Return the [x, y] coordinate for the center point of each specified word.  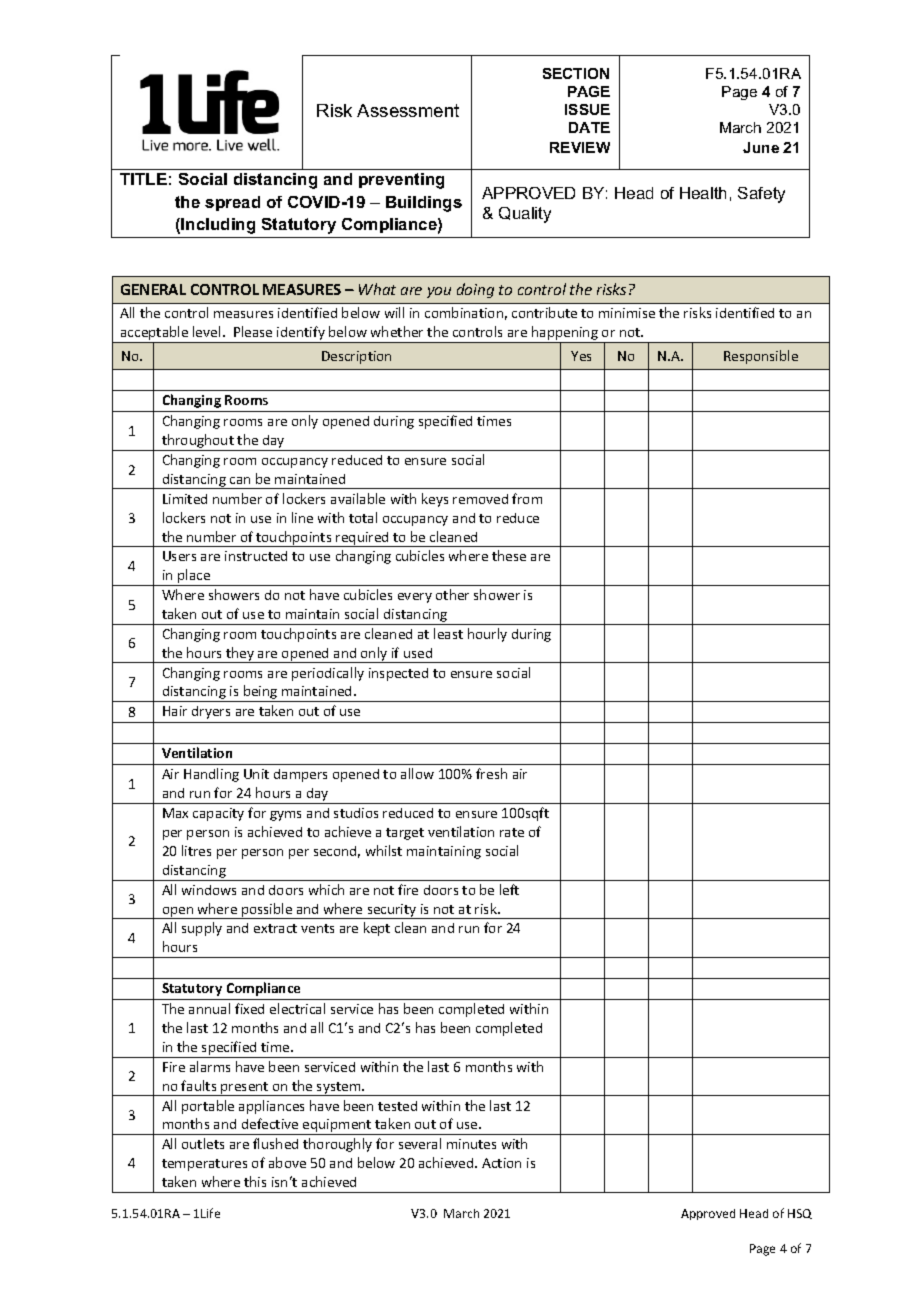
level [206, 331]
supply [202, 929]
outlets [203, 1143]
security [392, 911]
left [509, 889]
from [527, 498]
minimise [627, 313]
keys [435, 500]
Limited [185, 499]
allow [417, 773]
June [761, 147]
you [439, 292]
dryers [211, 712]
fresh [491, 773]
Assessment [408, 110]
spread [232, 203]
